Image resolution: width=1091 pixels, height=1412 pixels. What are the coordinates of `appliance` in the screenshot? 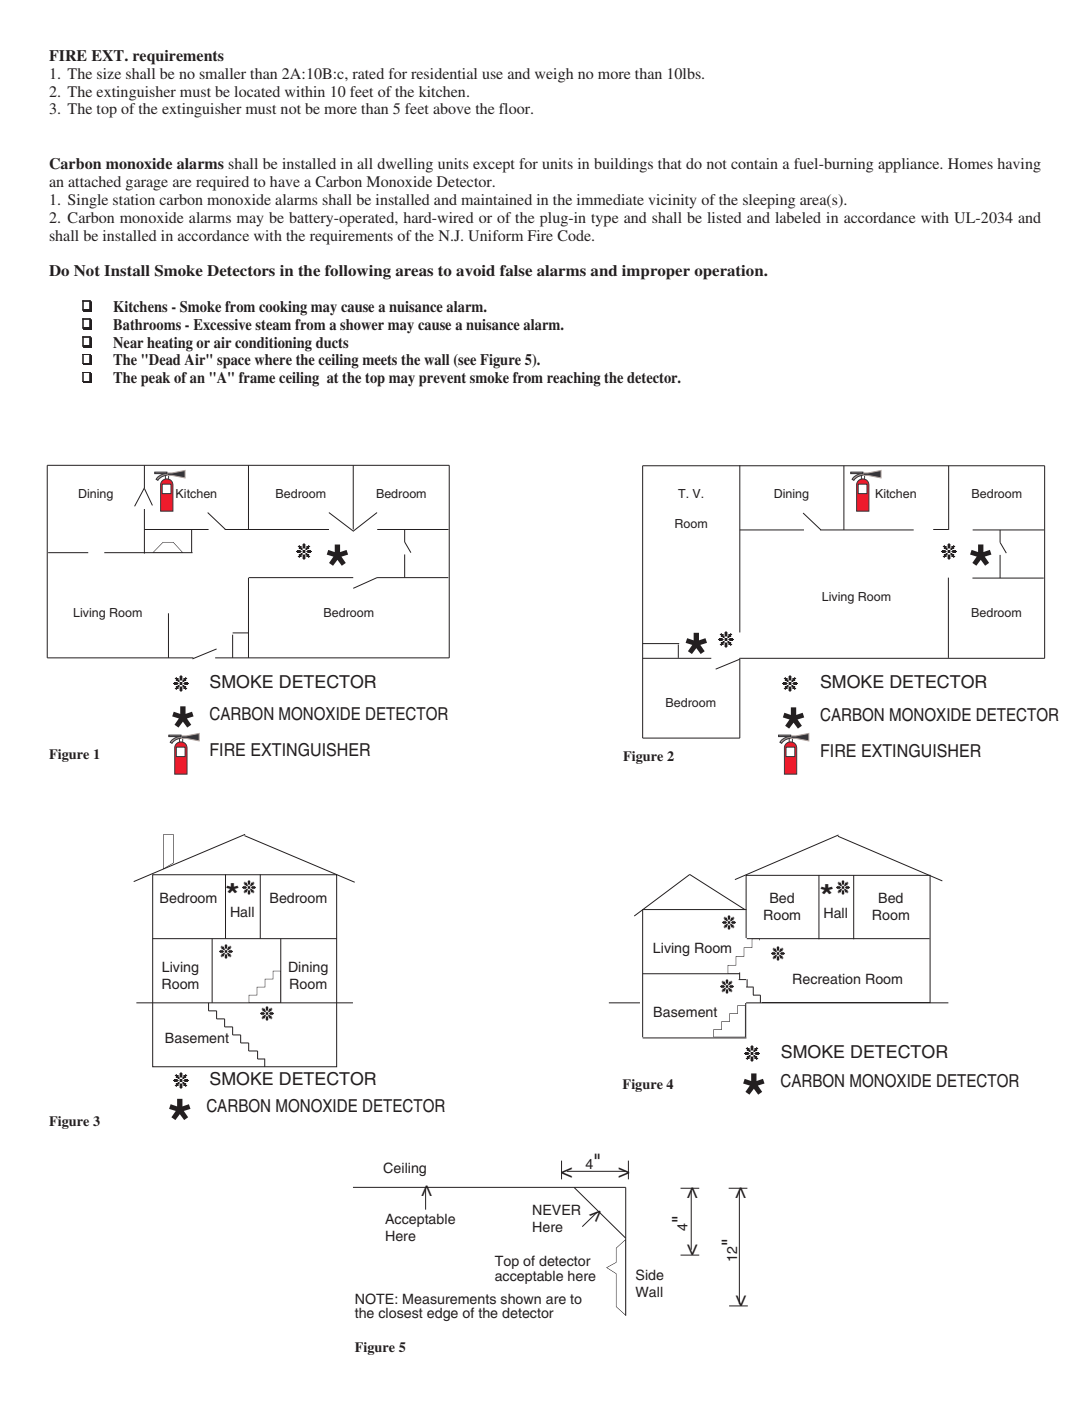 It's located at (910, 165).
